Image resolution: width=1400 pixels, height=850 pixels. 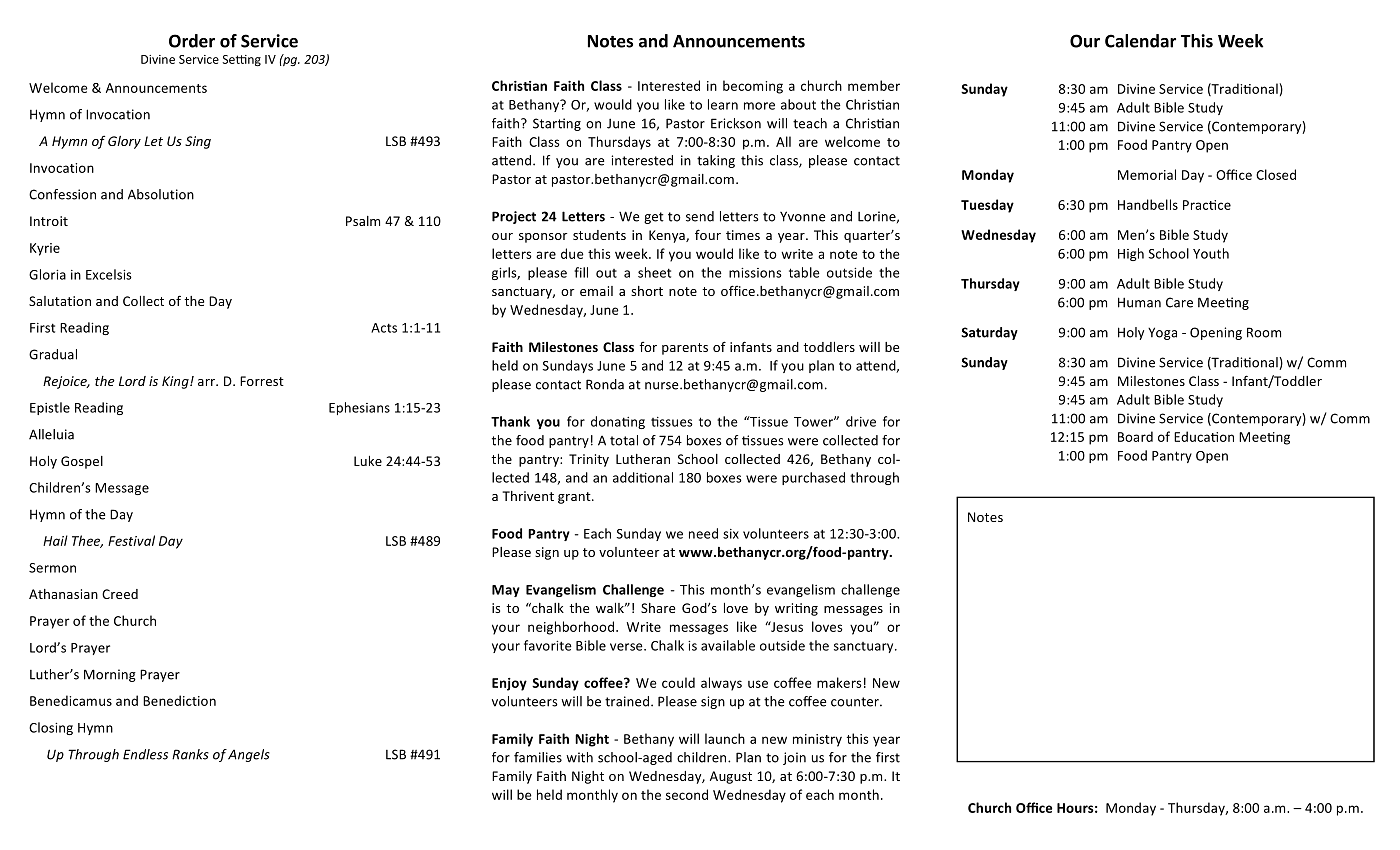 What do you see at coordinates (1139, 302) in the screenshot?
I see `Human` at bounding box center [1139, 302].
